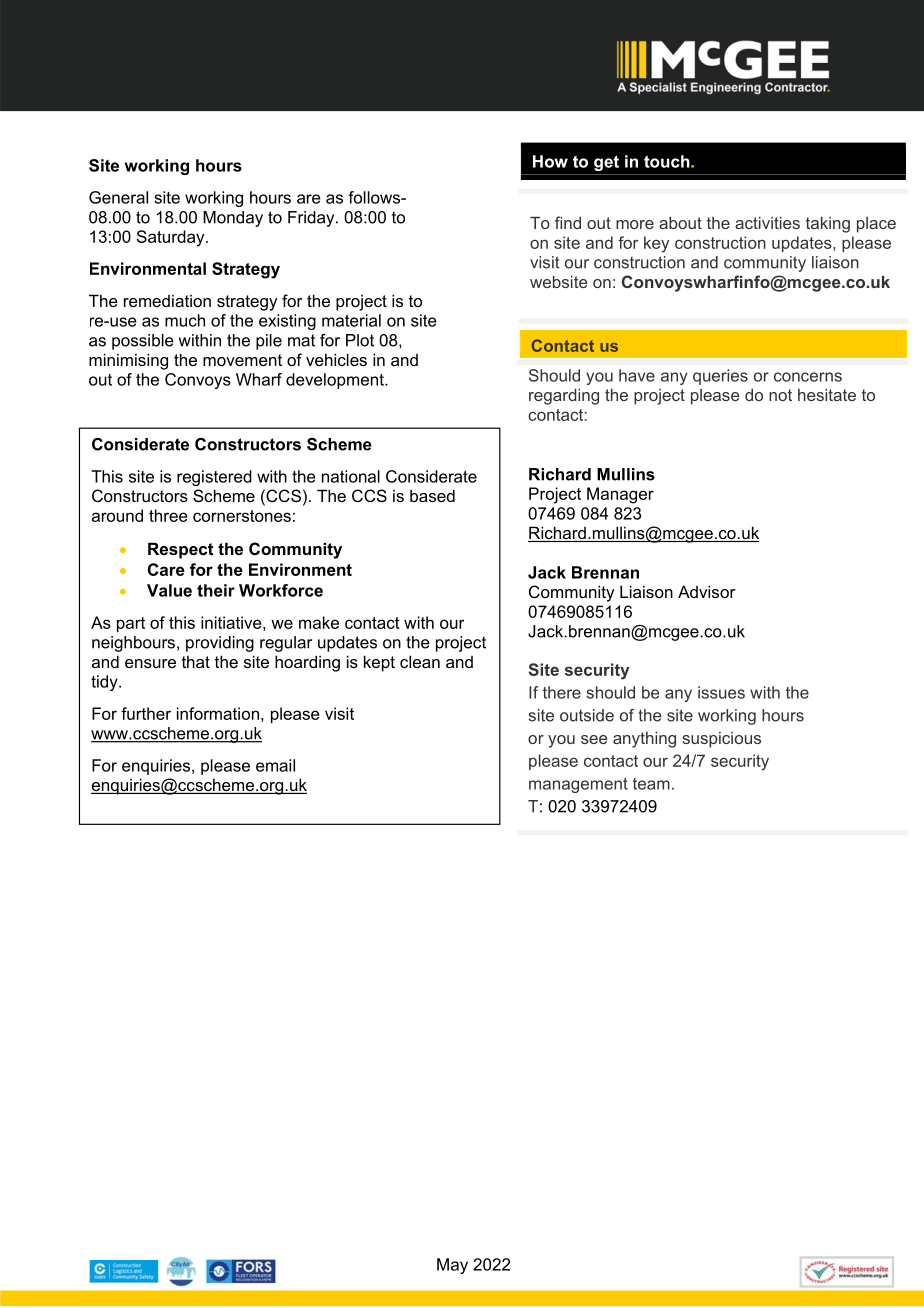 This document has height=1308, width=924. I want to click on issues, so click(721, 692).
